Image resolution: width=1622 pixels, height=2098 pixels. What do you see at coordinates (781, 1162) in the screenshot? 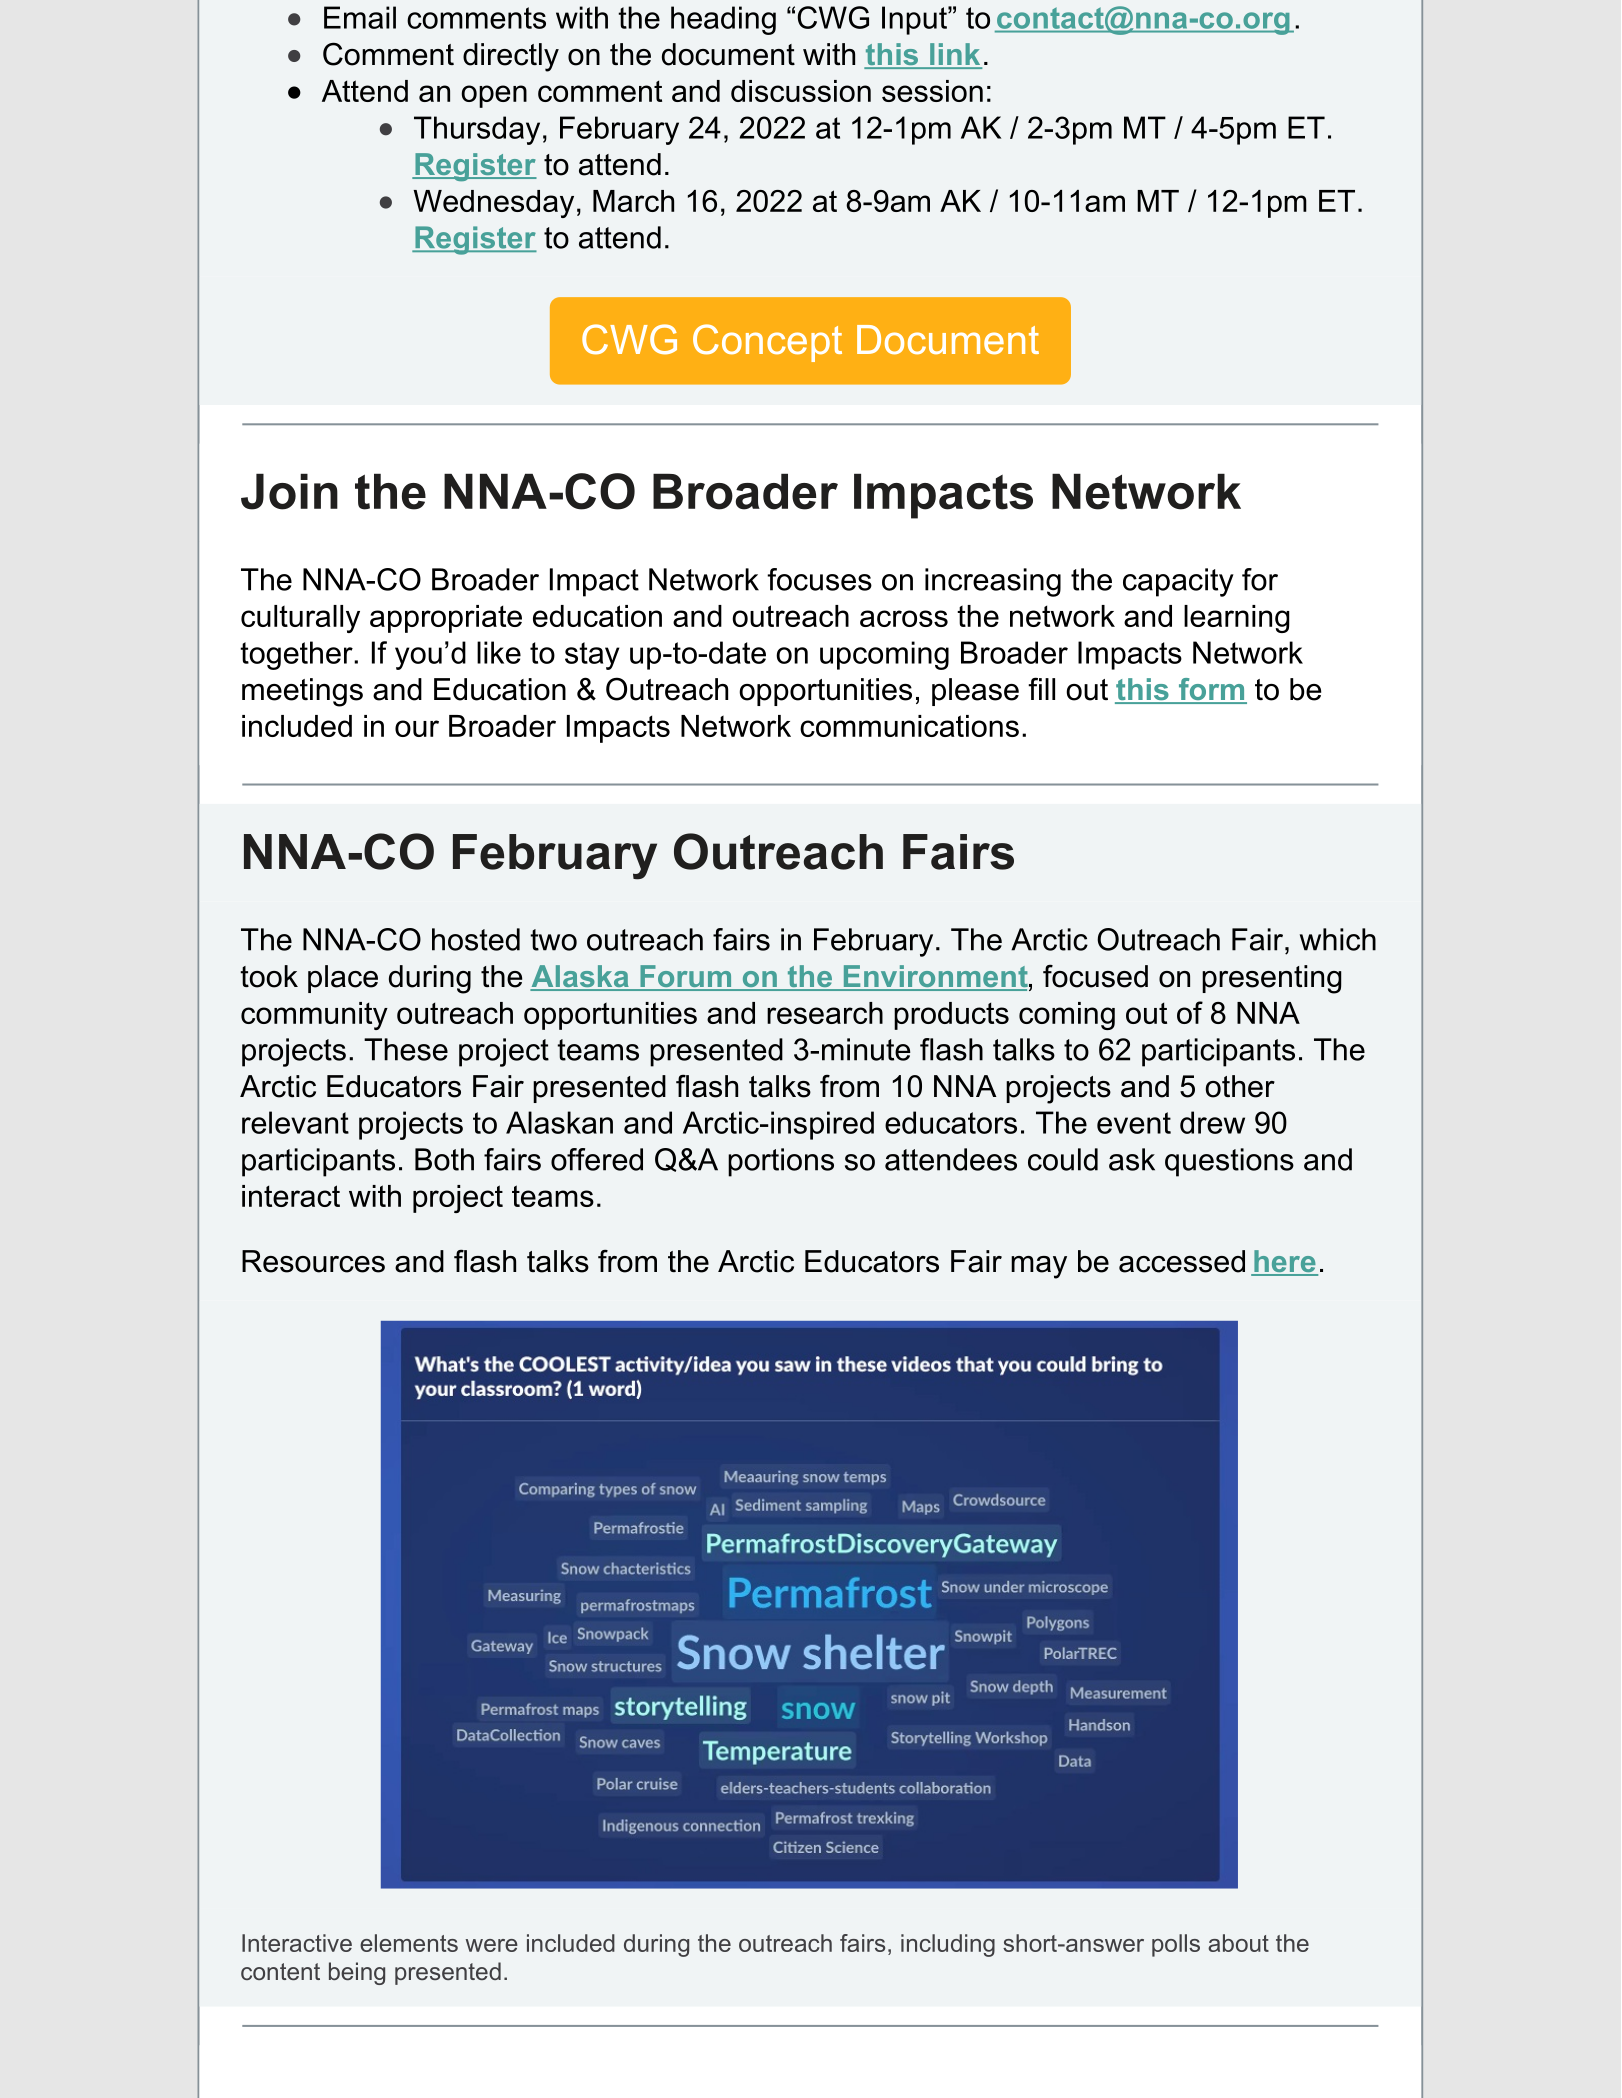
I see `portions` at bounding box center [781, 1162].
